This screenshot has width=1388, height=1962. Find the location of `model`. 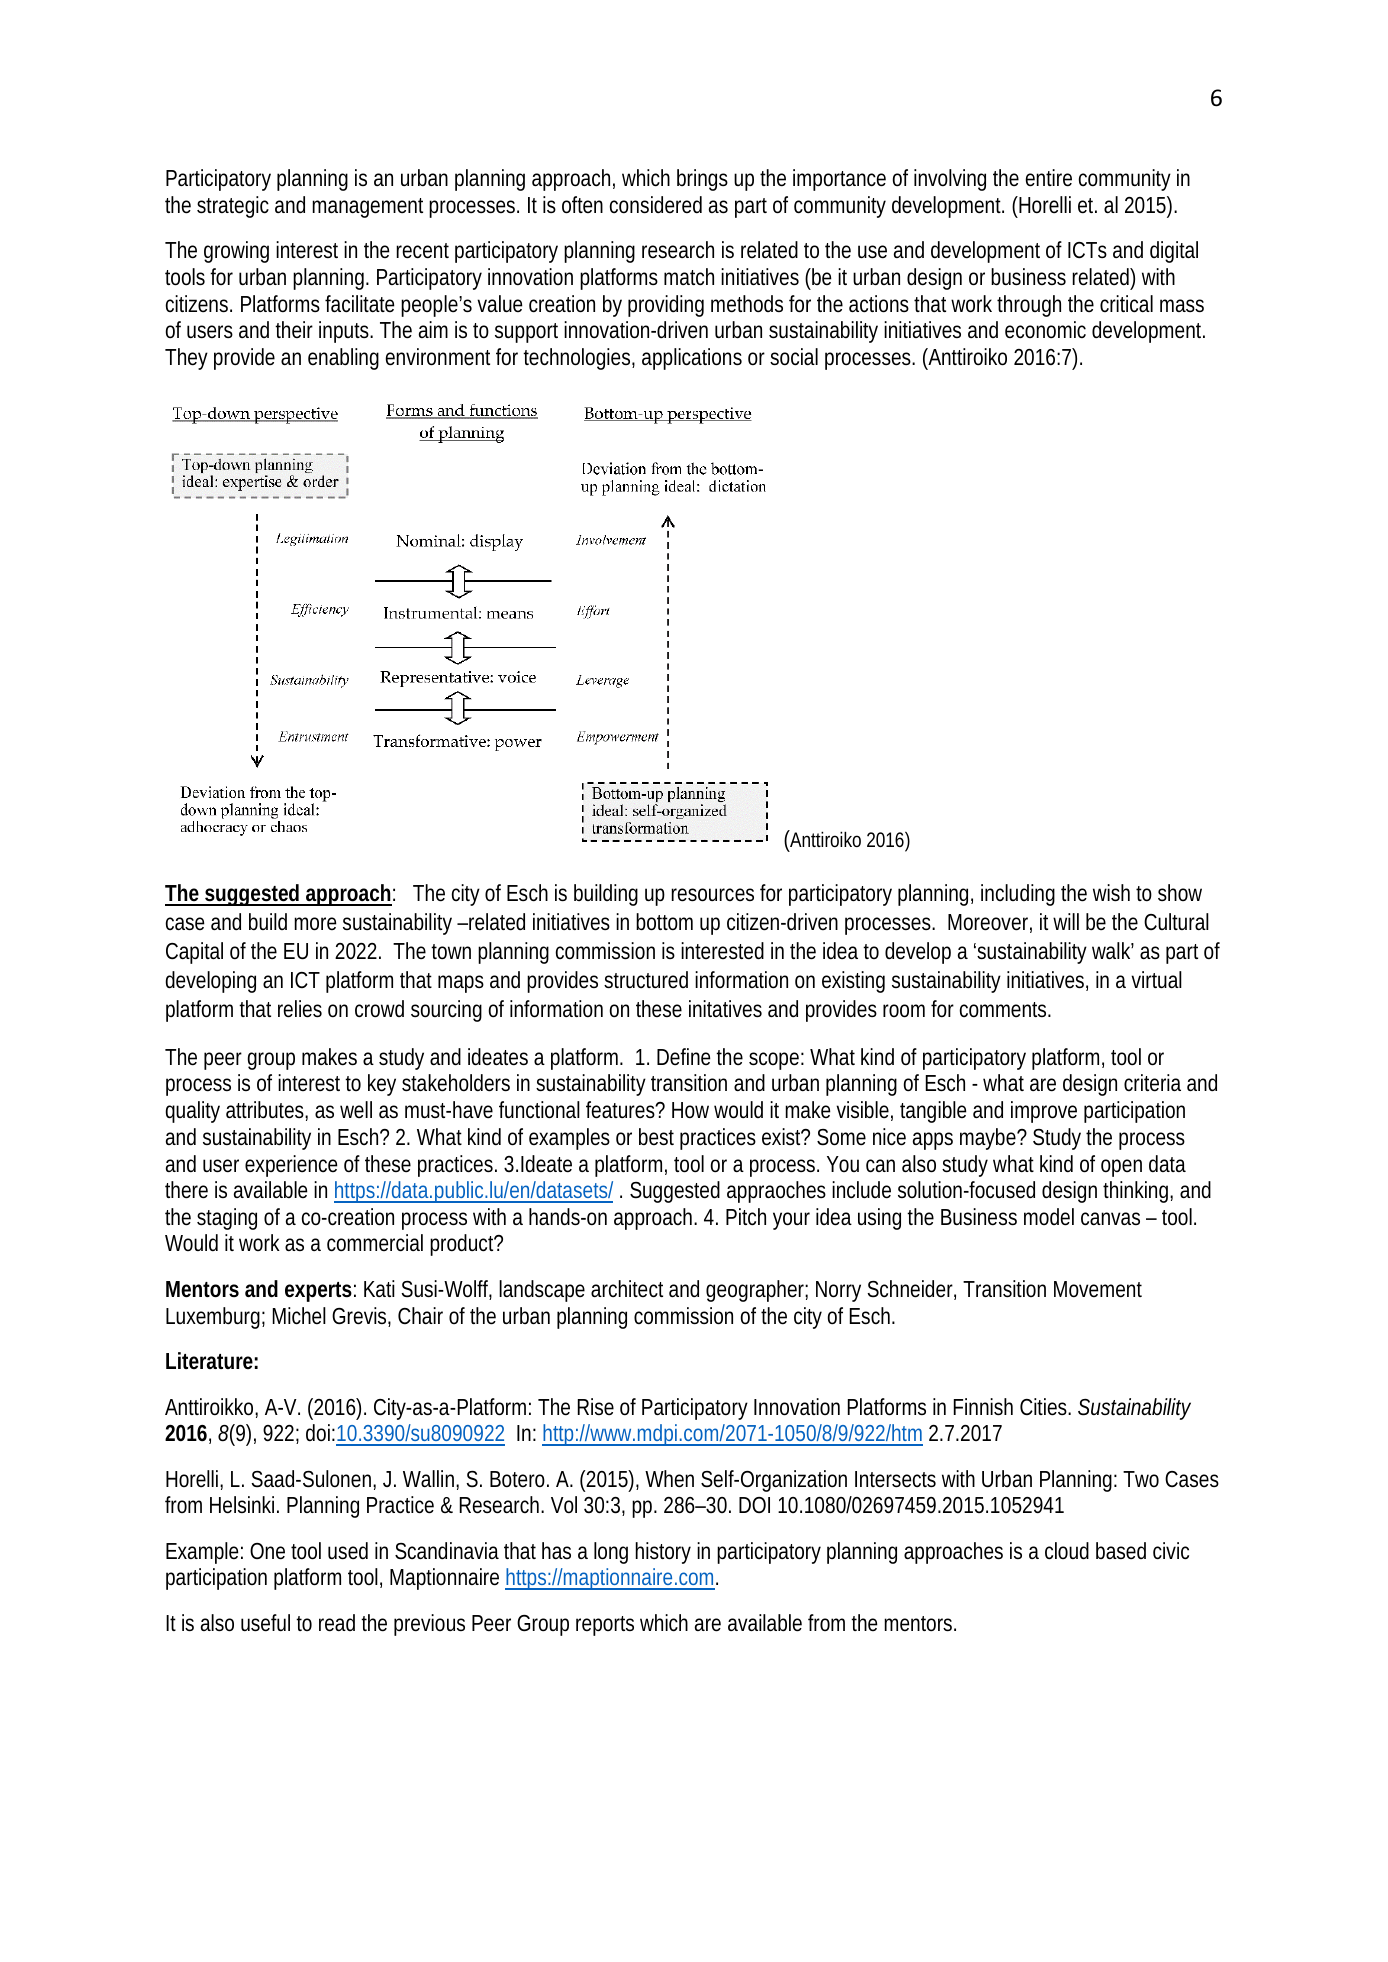

model is located at coordinates (1049, 1217).
